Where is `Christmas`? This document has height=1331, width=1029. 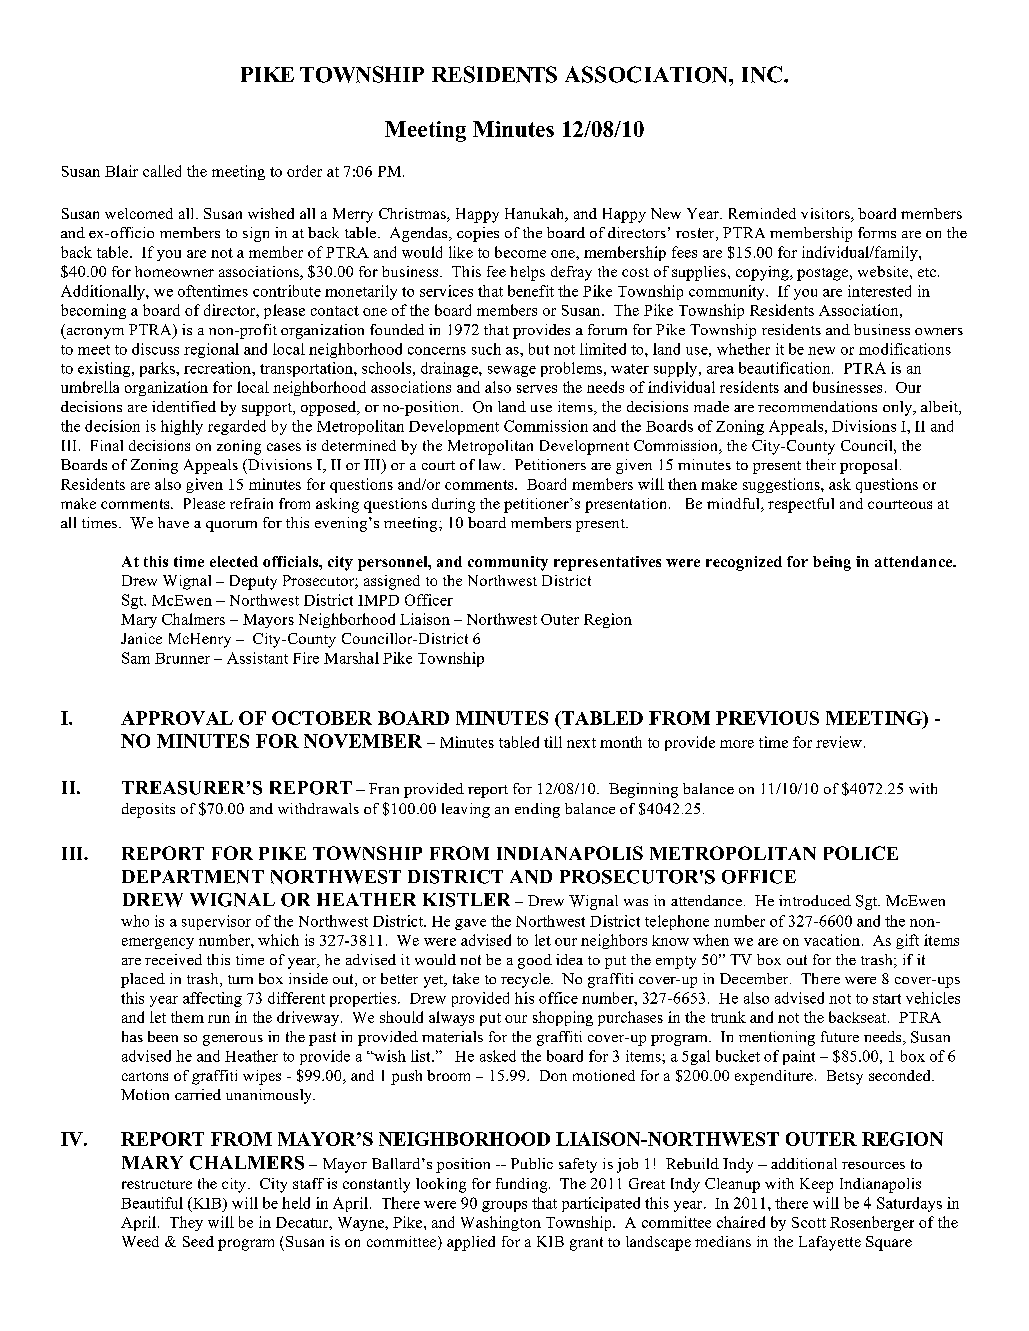 Christmas is located at coordinates (413, 215).
